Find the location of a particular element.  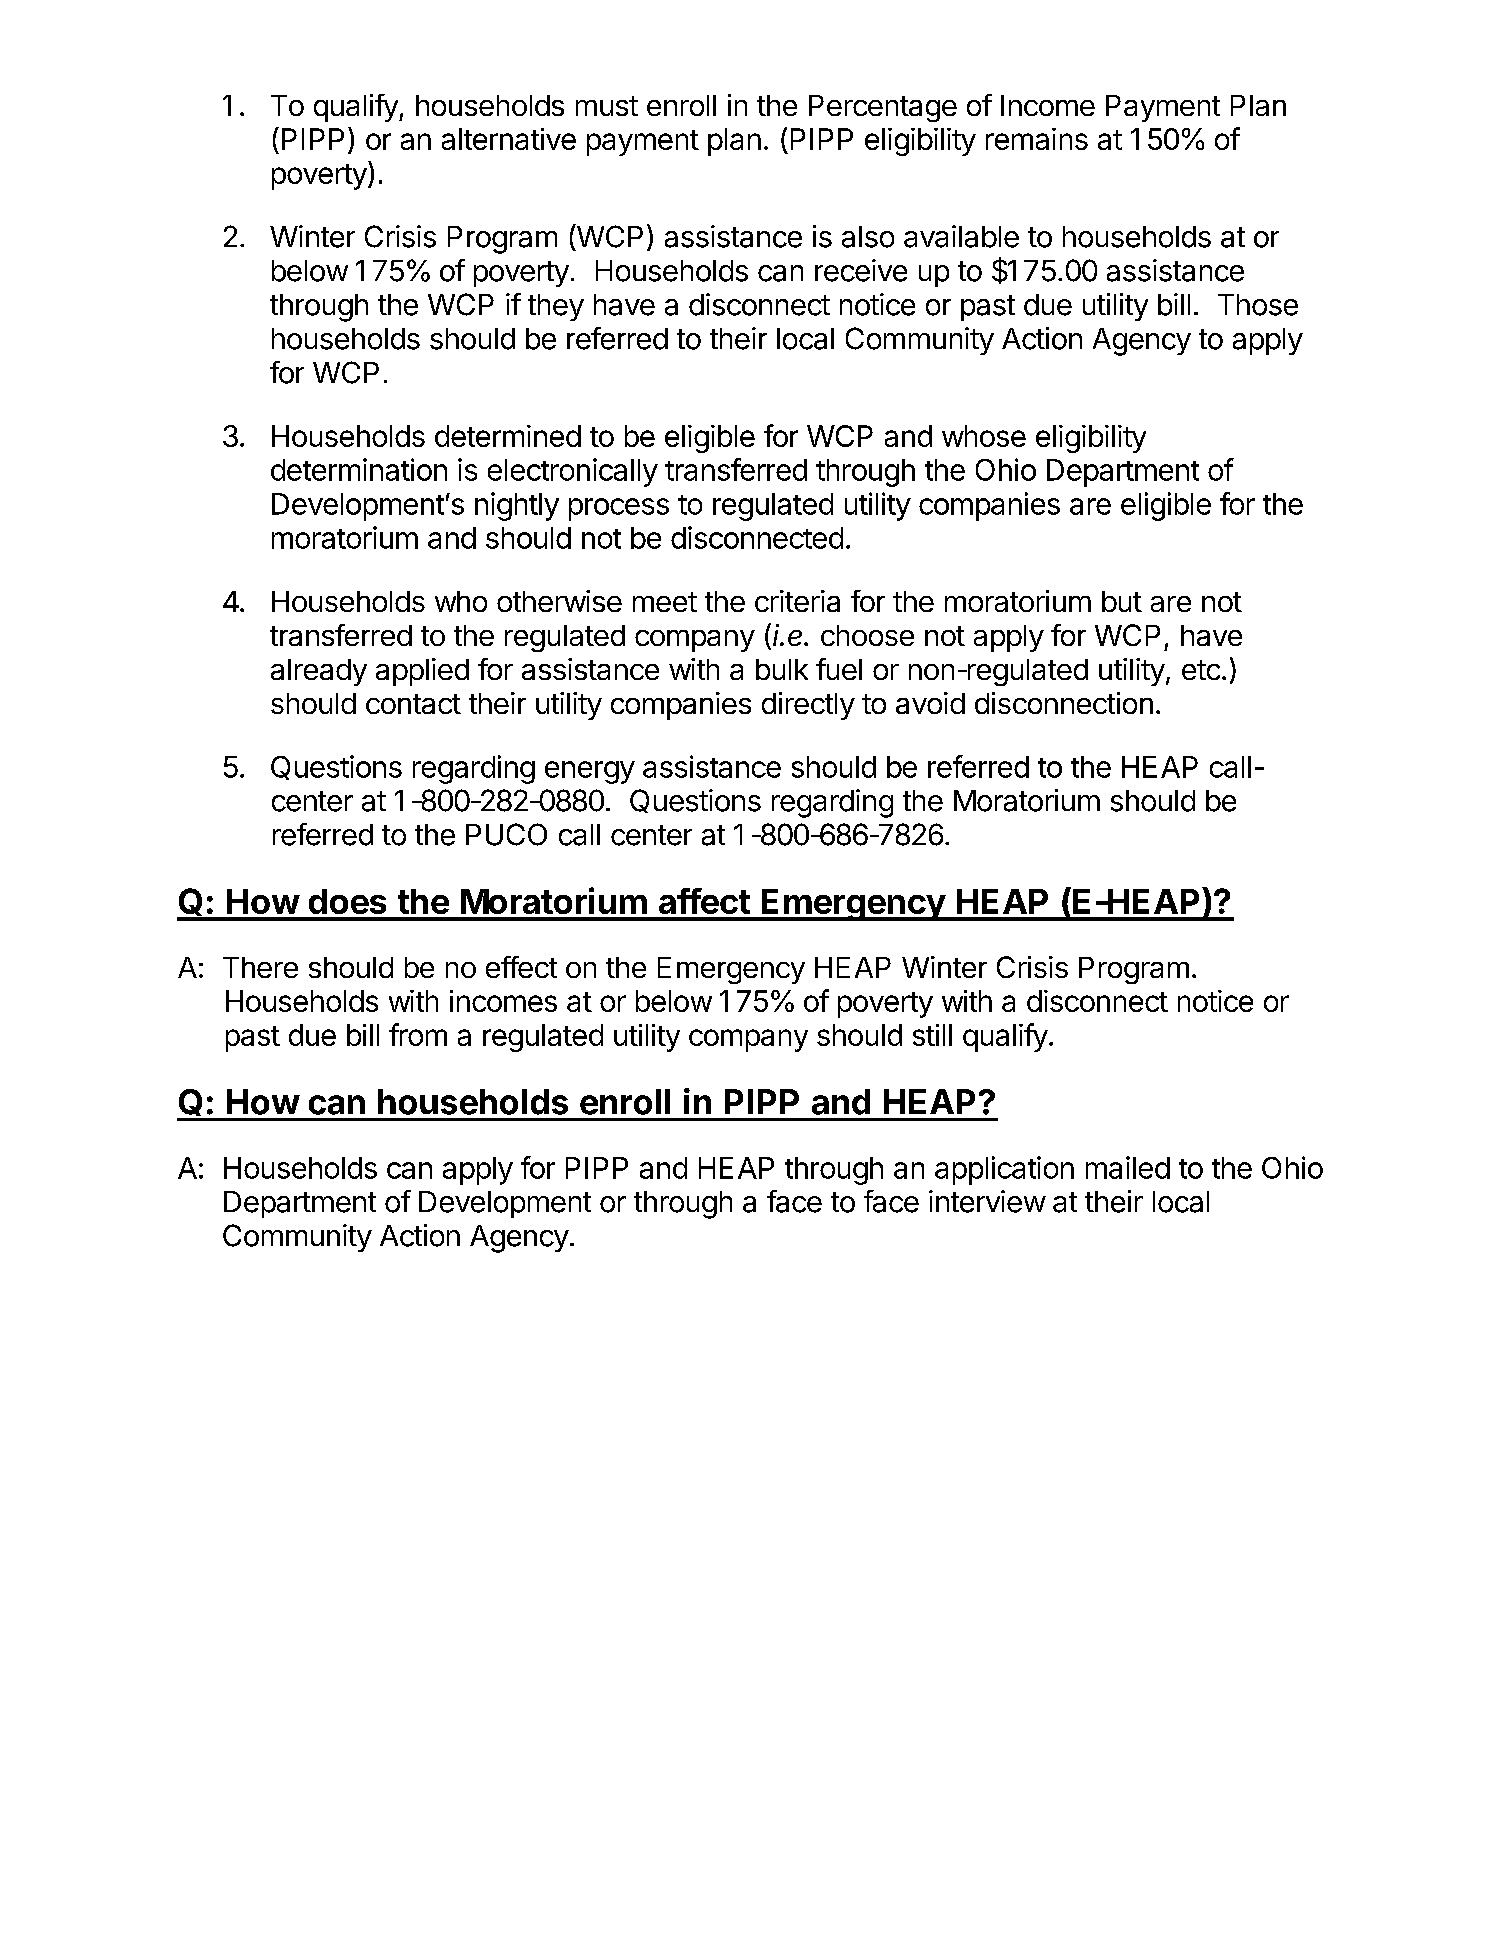

applied is located at coordinates (422, 672).
